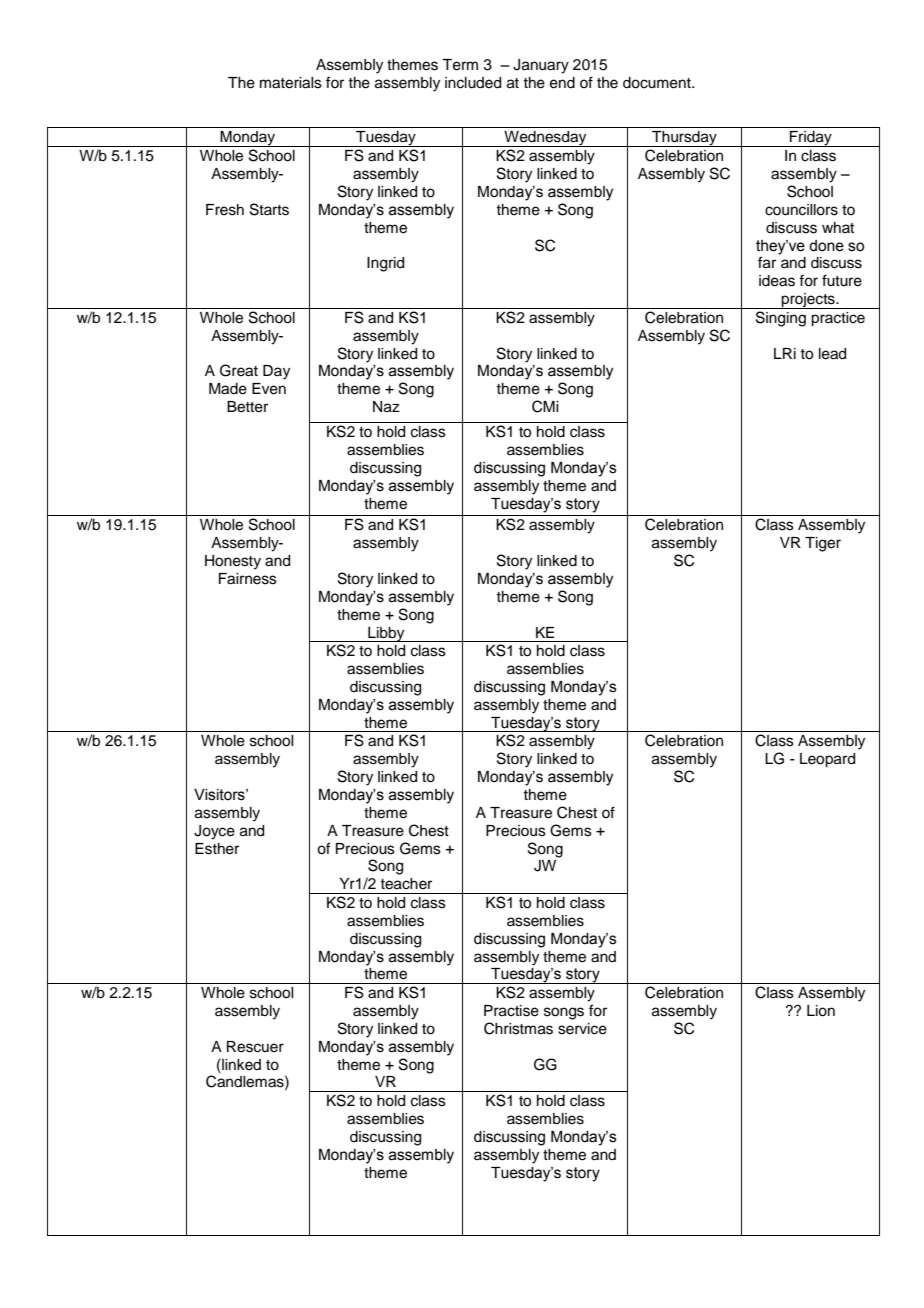 The width and height of the page is (924, 1308). Describe the element at coordinates (291, 83) in the page. I see `materials` at that location.
